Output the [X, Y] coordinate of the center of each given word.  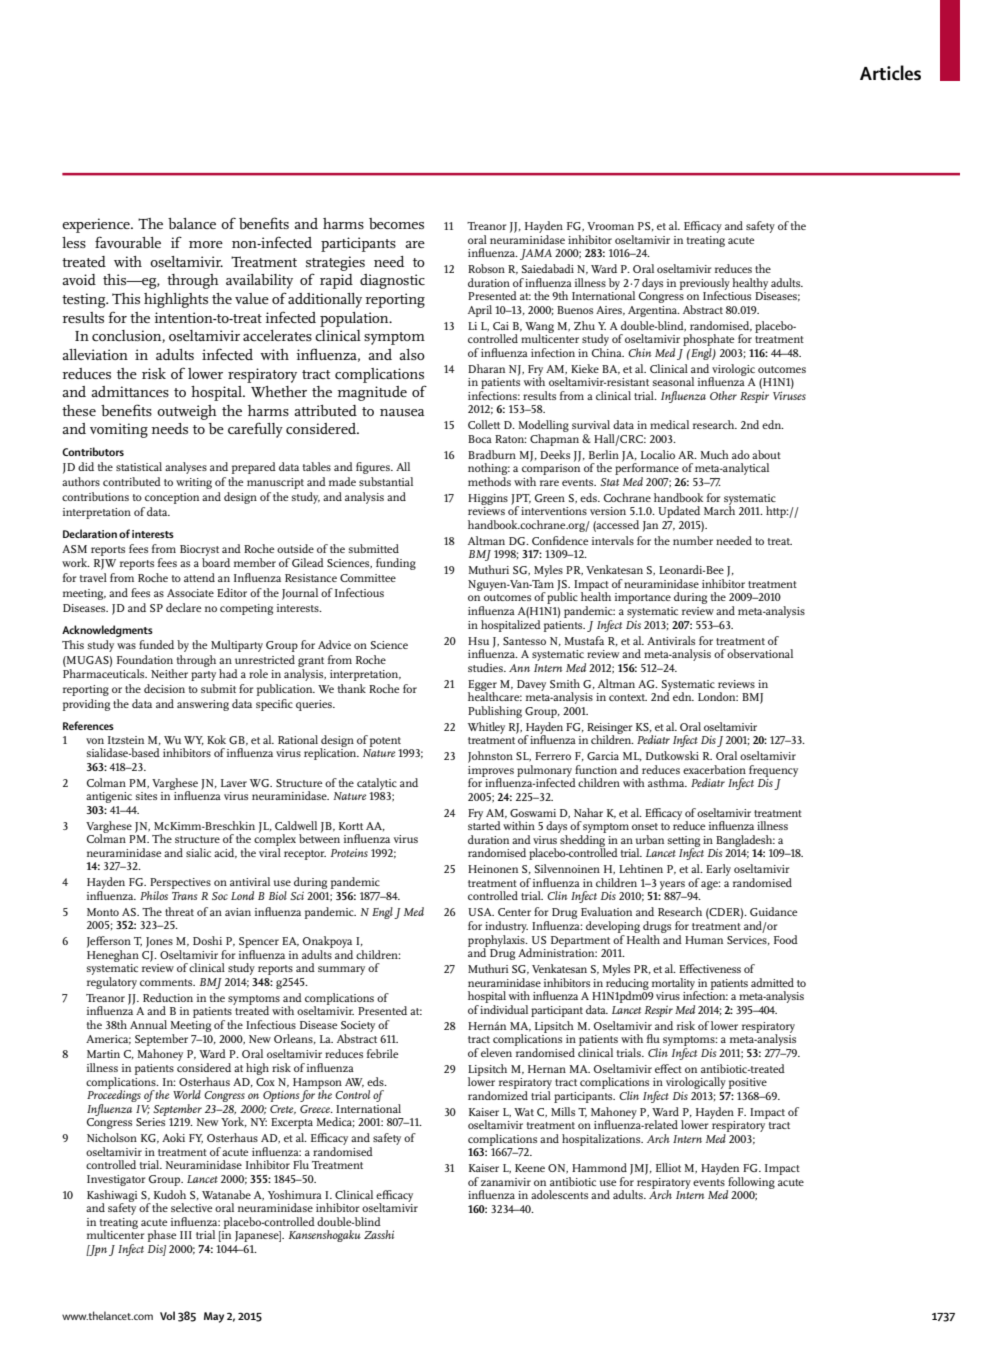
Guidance [773, 911]
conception [172, 498]
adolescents [559, 1194]
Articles [890, 73]
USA [481, 912]
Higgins [488, 499]
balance [192, 223]
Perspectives [179, 885]
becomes [396, 224]
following [750, 1184]
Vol [167, 1315]
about [766, 454]
